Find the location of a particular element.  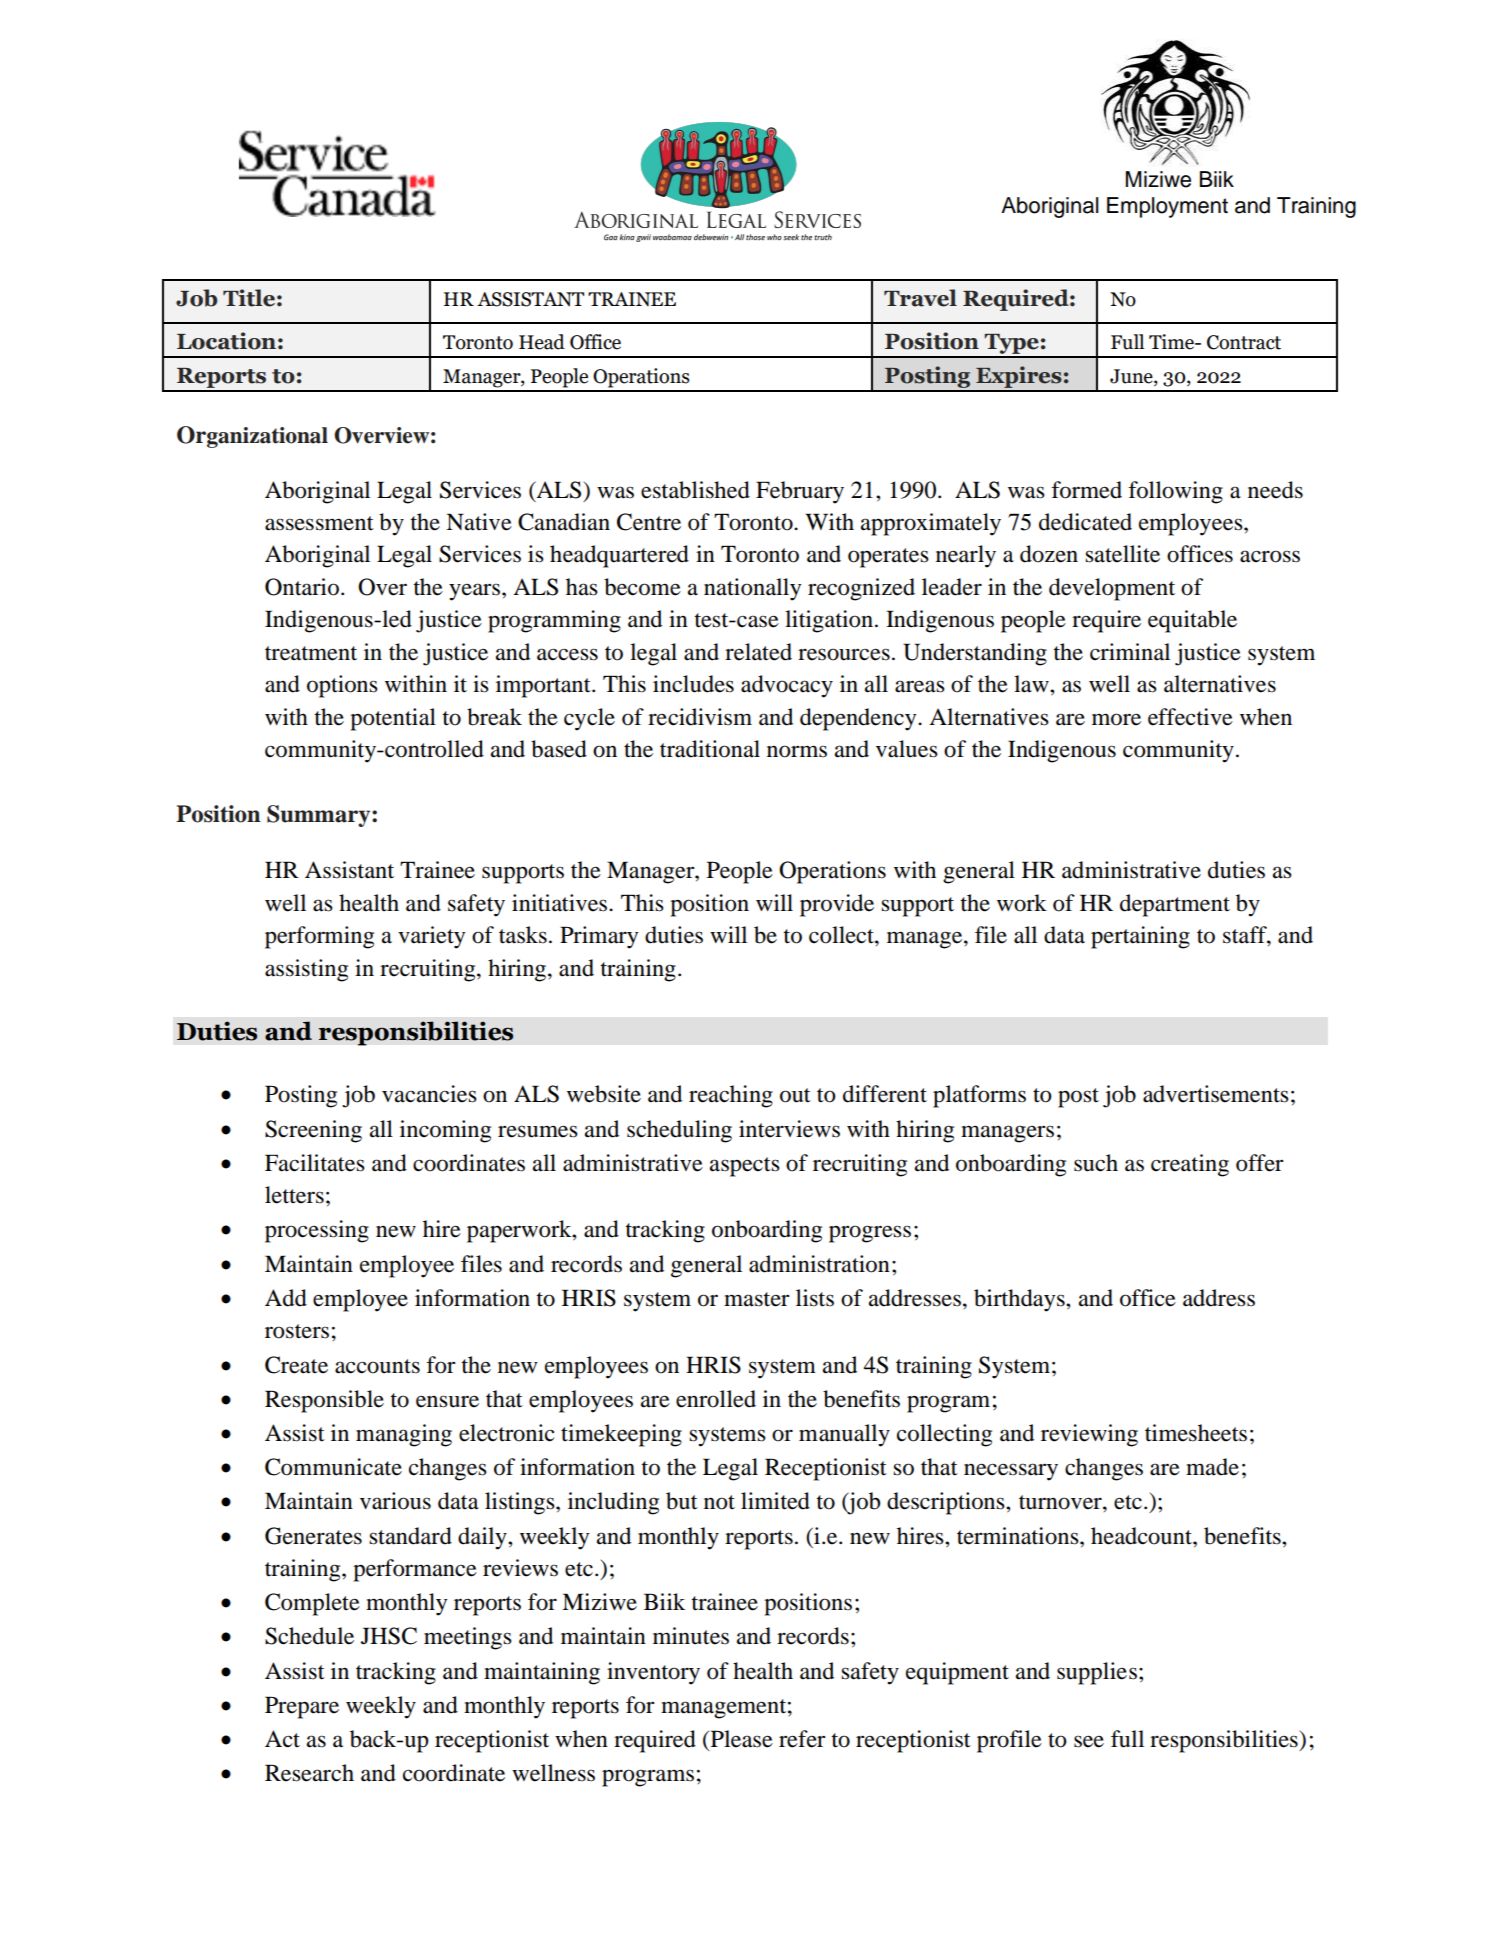

Prepare is located at coordinates (302, 1707).
